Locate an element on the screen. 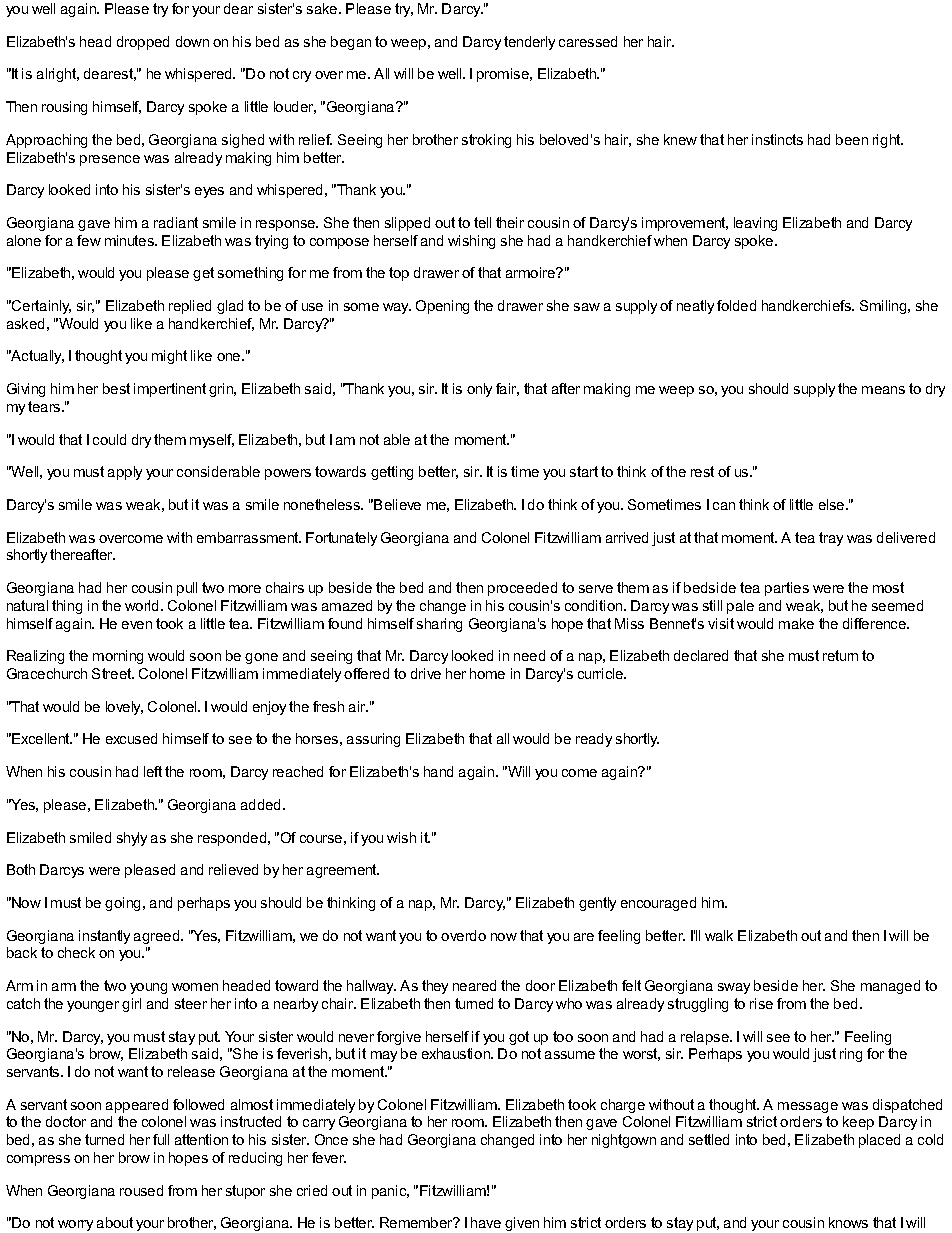  dropped is located at coordinates (143, 43).
